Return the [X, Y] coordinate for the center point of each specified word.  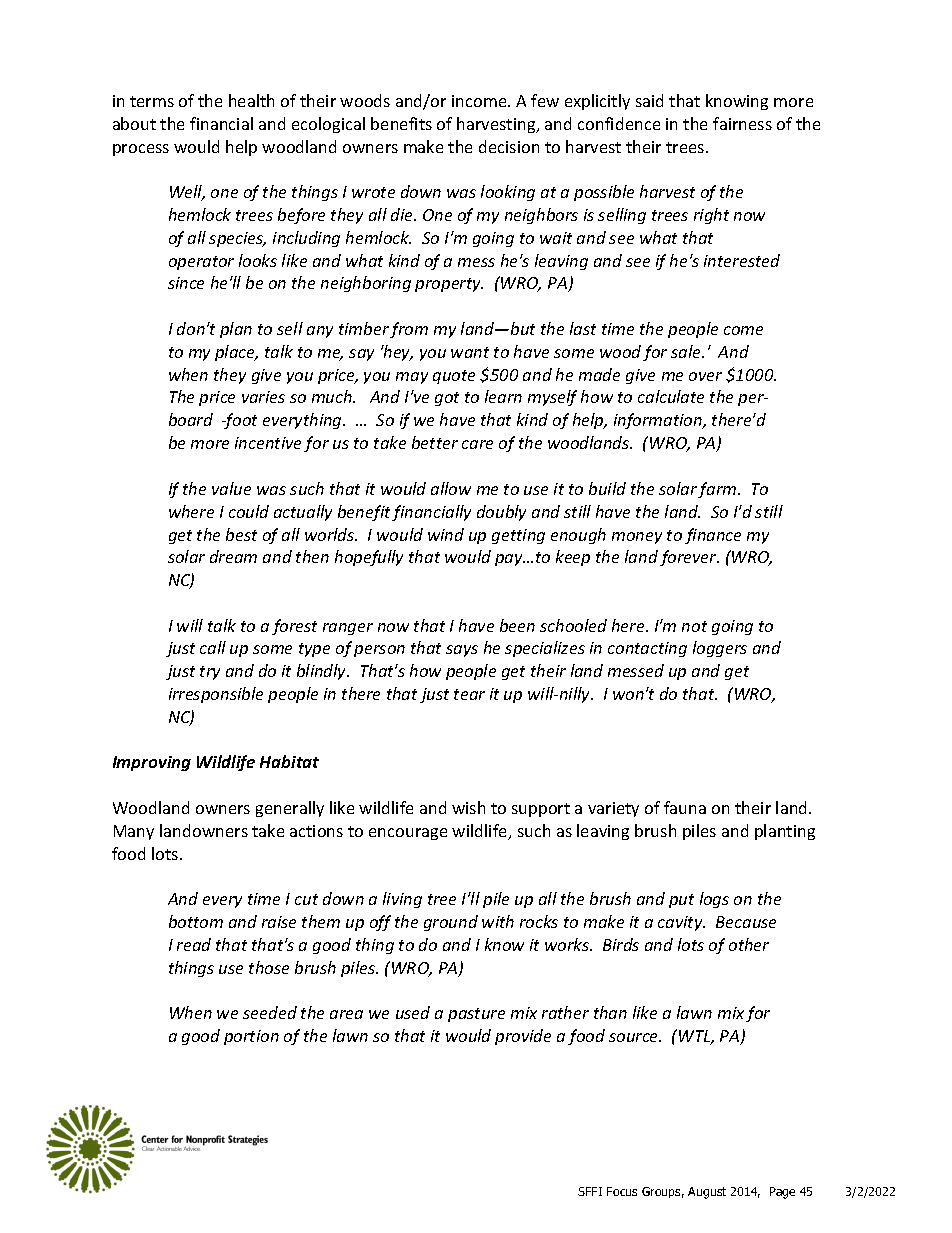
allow [451, 488]
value [231, 488]
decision [509, 146]
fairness [742, 123]
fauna [685, 807]
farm [718, 490]
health [251, 100]
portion [251, 1037]
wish [468, 807]
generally [290, 809]
